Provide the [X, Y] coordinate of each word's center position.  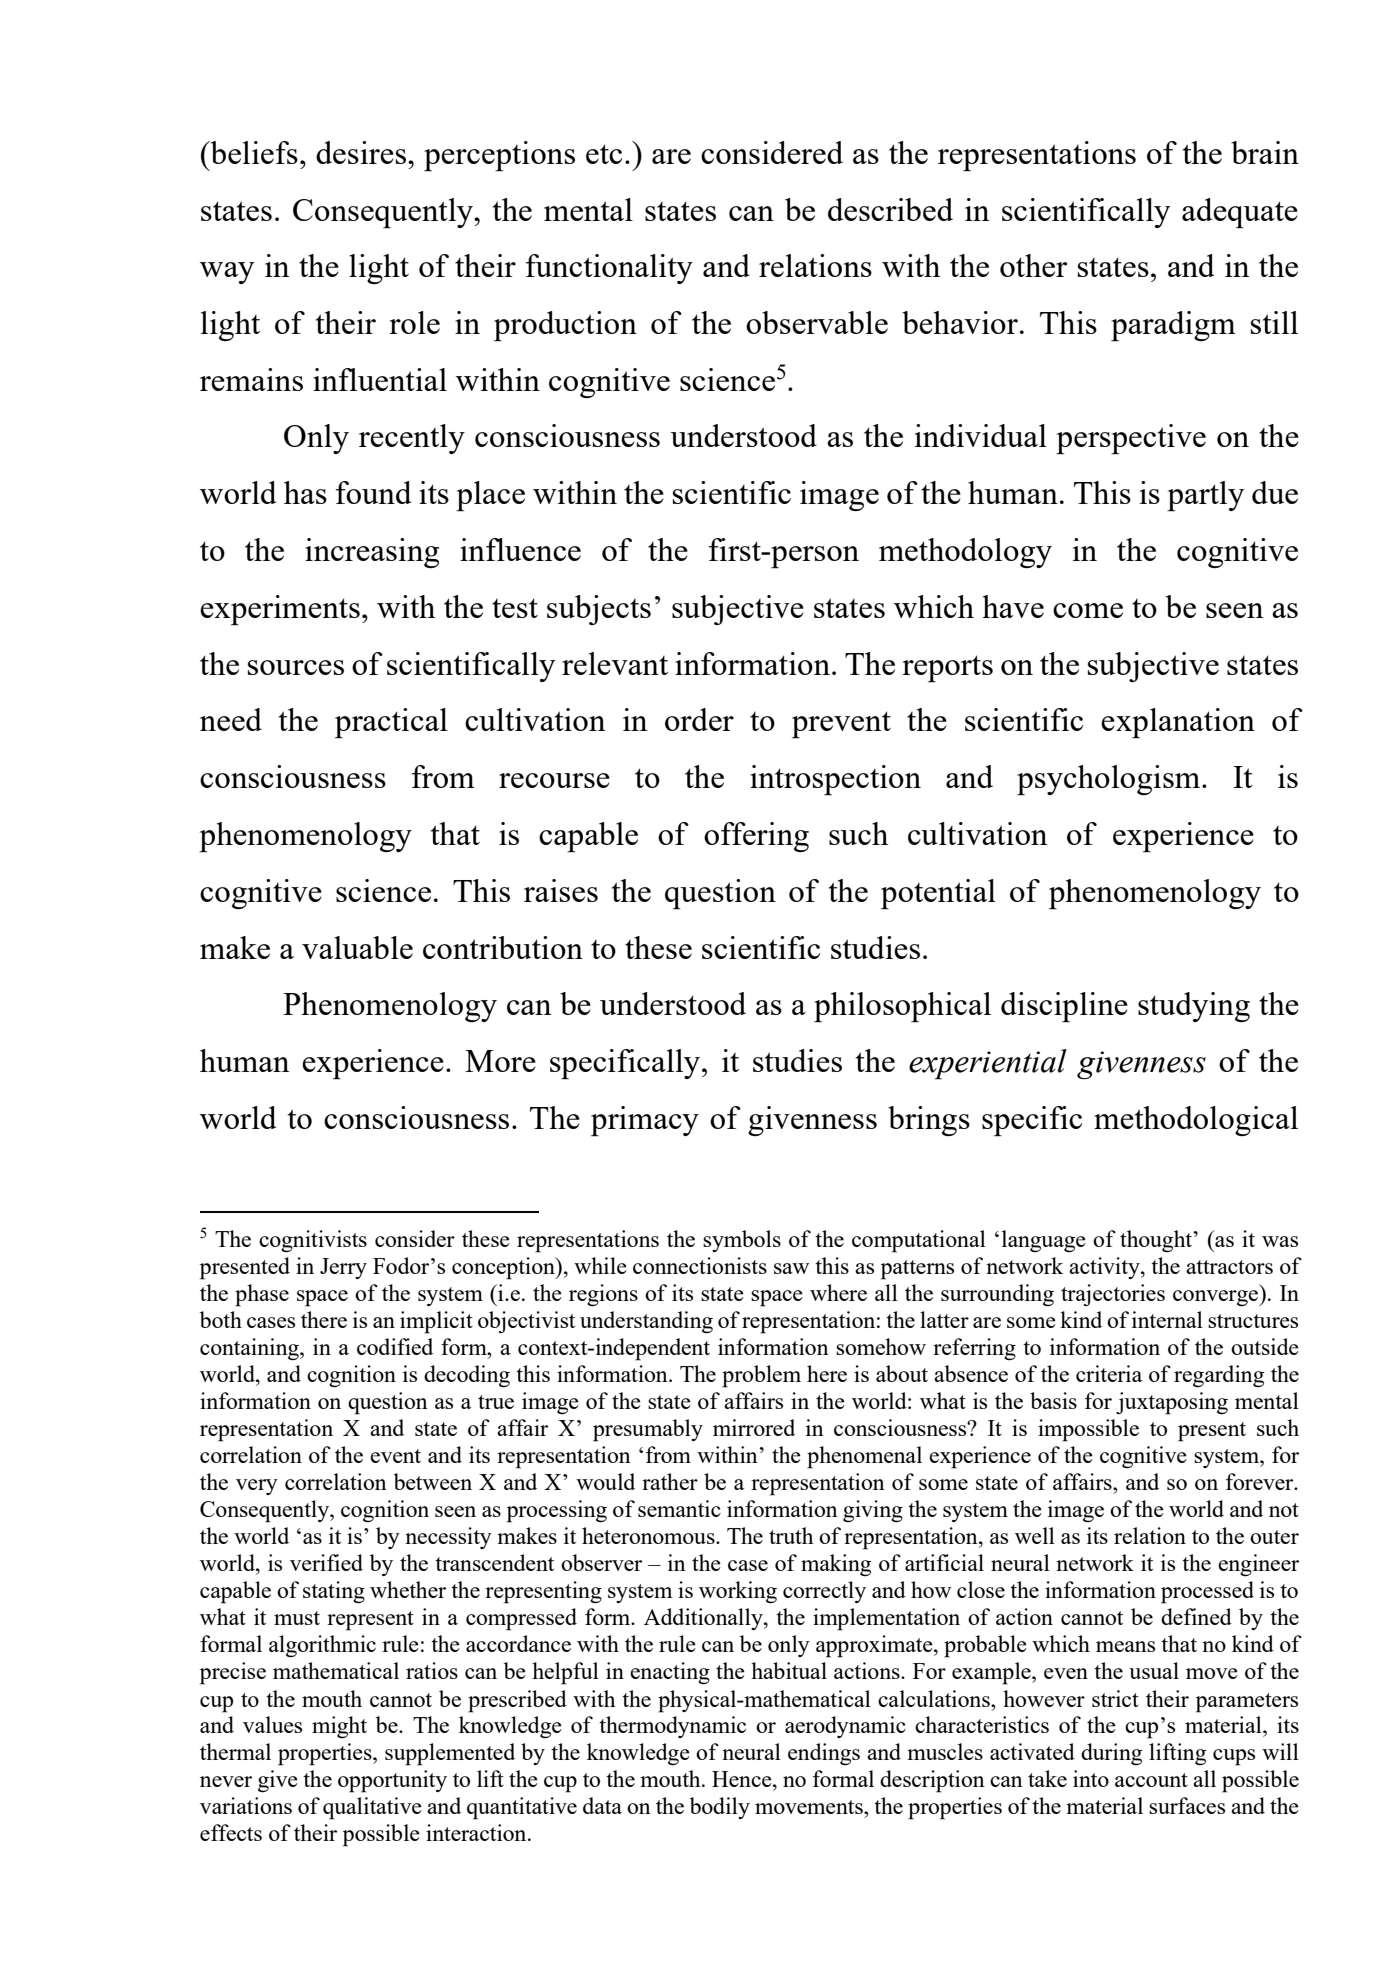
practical [391, 723]
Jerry [343, 1268]
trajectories [1113, 1295]
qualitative [372, 1808]
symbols [742, 1241]
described [890, 209]
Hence [743, 1779]
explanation [1178, 723]
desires [361, 152]
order [699, 719]
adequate [1240, 213]
